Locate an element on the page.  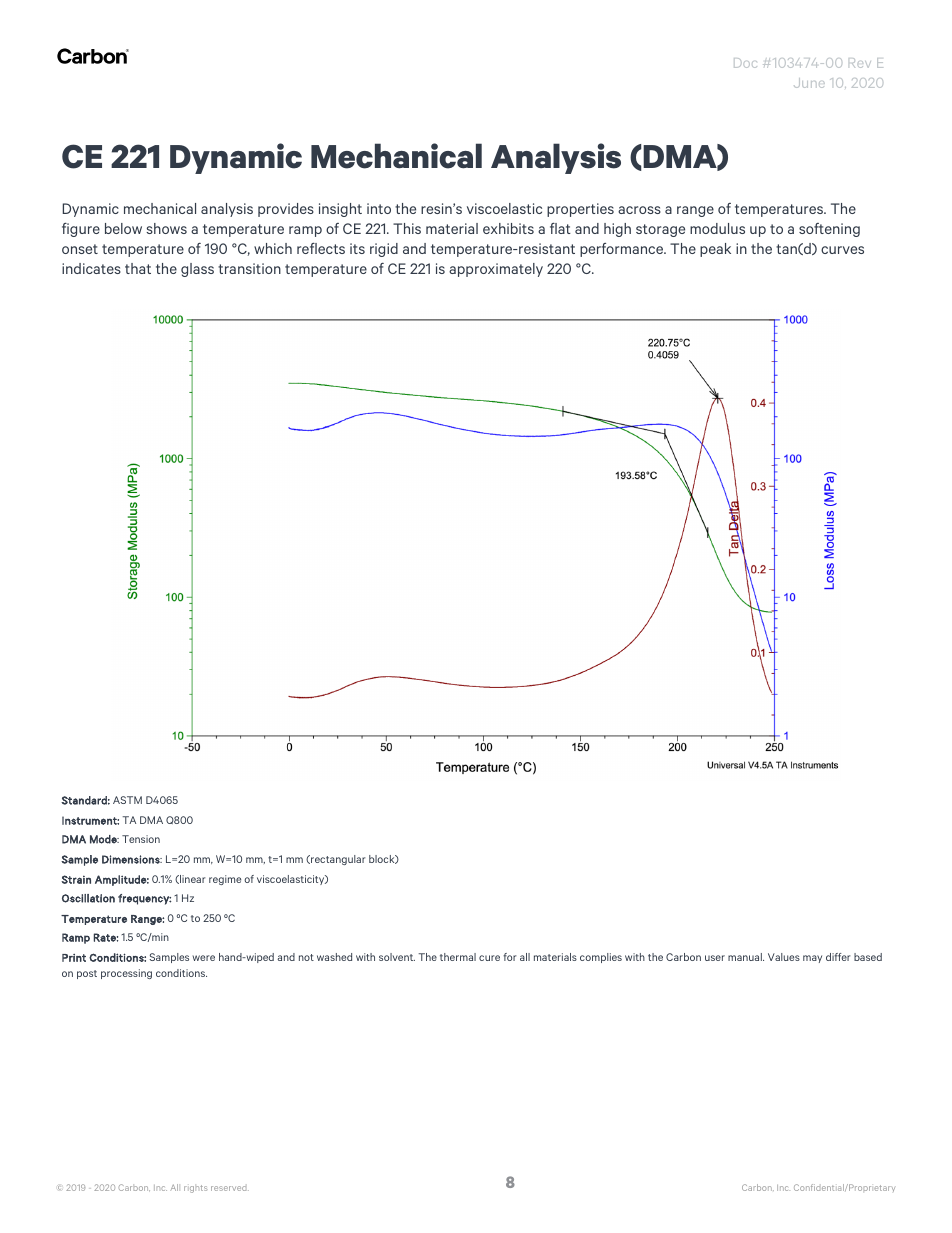
rectangular is located at coordinates (337, 860).
